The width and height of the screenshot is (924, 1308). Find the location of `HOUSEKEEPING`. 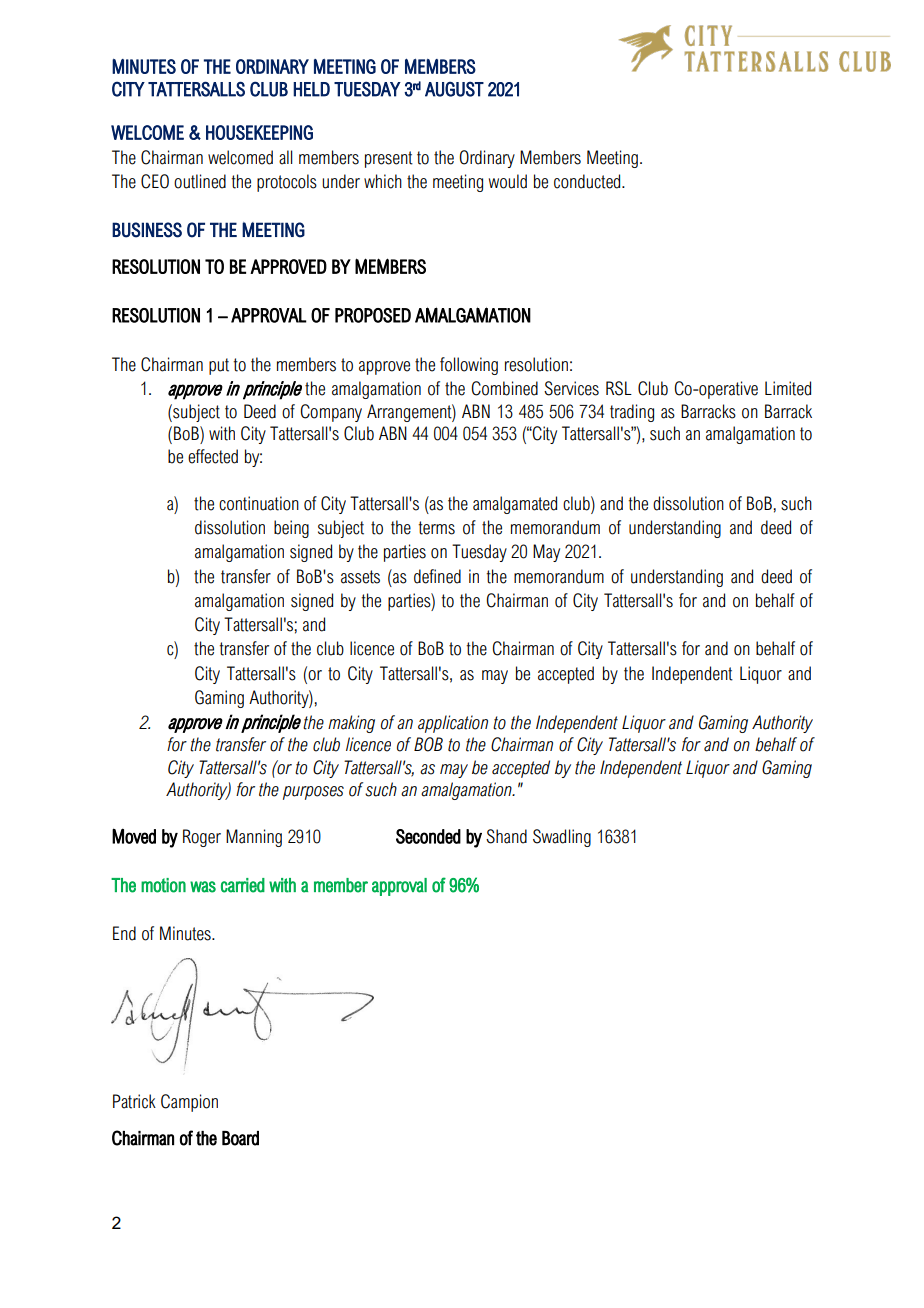

HOUSEKEEPING is located at coordinates (259, 132).
